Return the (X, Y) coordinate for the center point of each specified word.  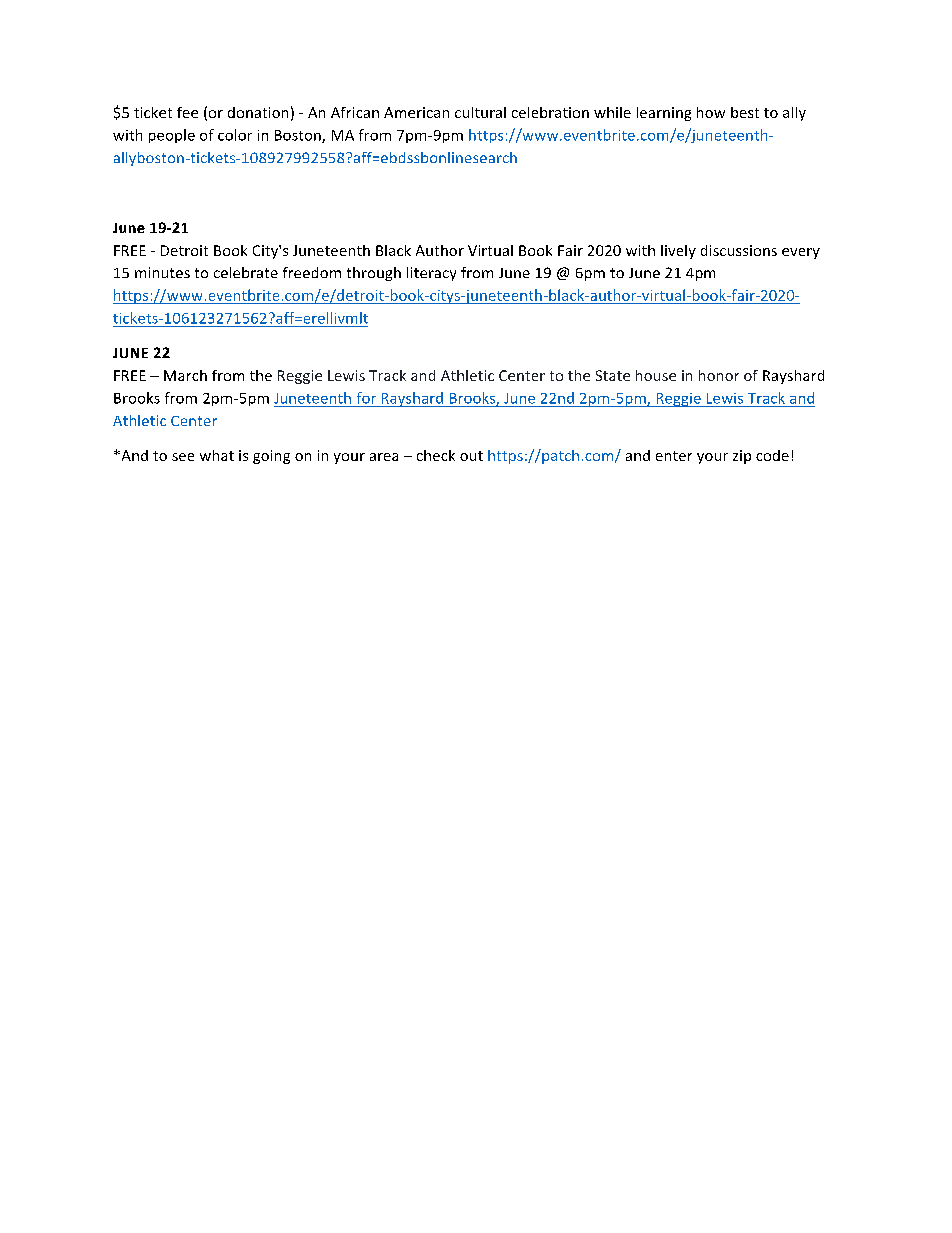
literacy (431, 274)
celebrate (246, 272)
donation (258, 112)
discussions (739, 250)
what (217, 455)
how (711, 112)
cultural (480, 112)
